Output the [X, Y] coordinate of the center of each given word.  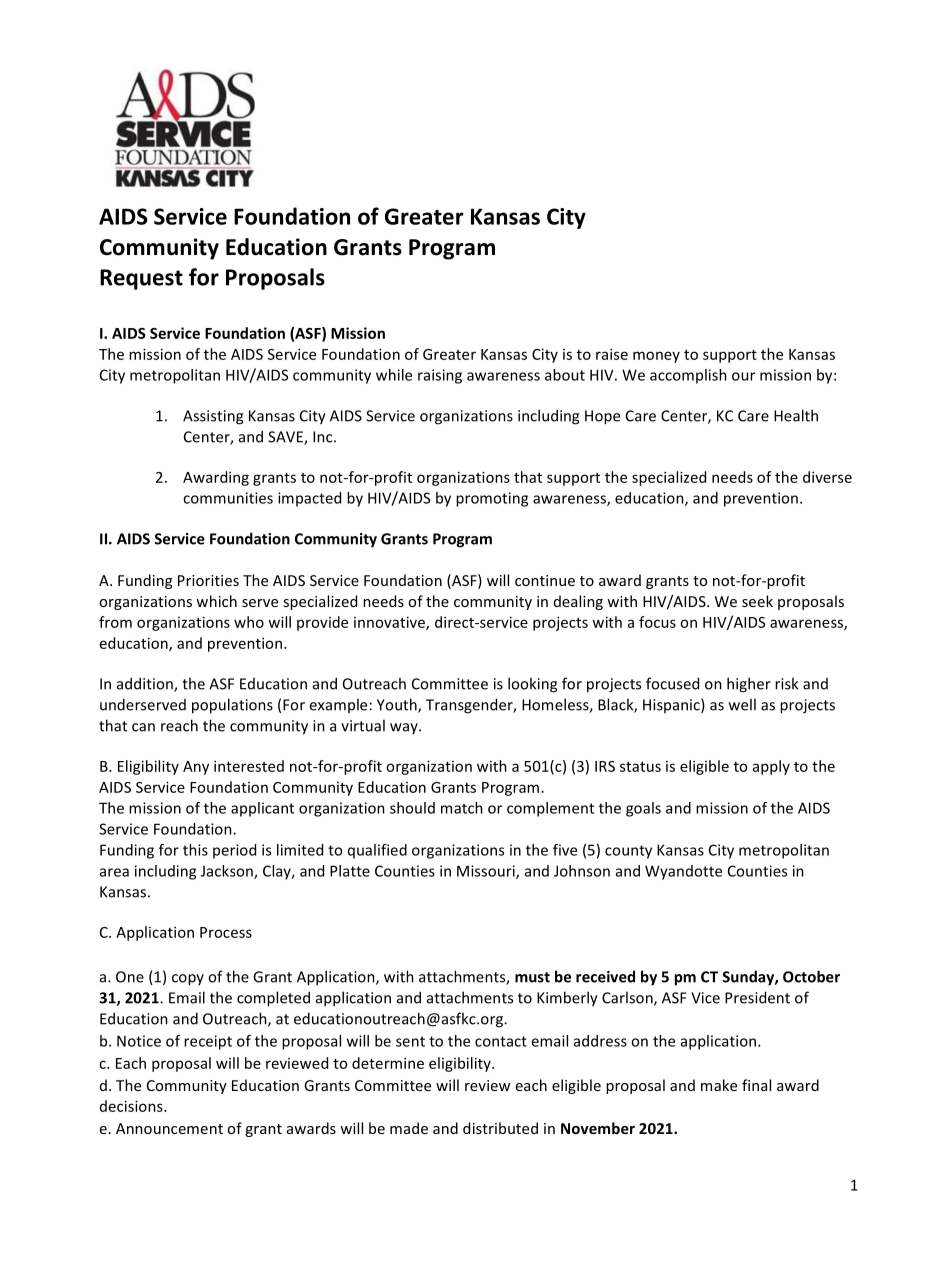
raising [440, 376]
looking [532, 685]
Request [141, 279]
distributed [500, 1128]
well [742, 704]
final [756, 1085]
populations [232, 706]
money [656, 357]
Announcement [169, 1128]
